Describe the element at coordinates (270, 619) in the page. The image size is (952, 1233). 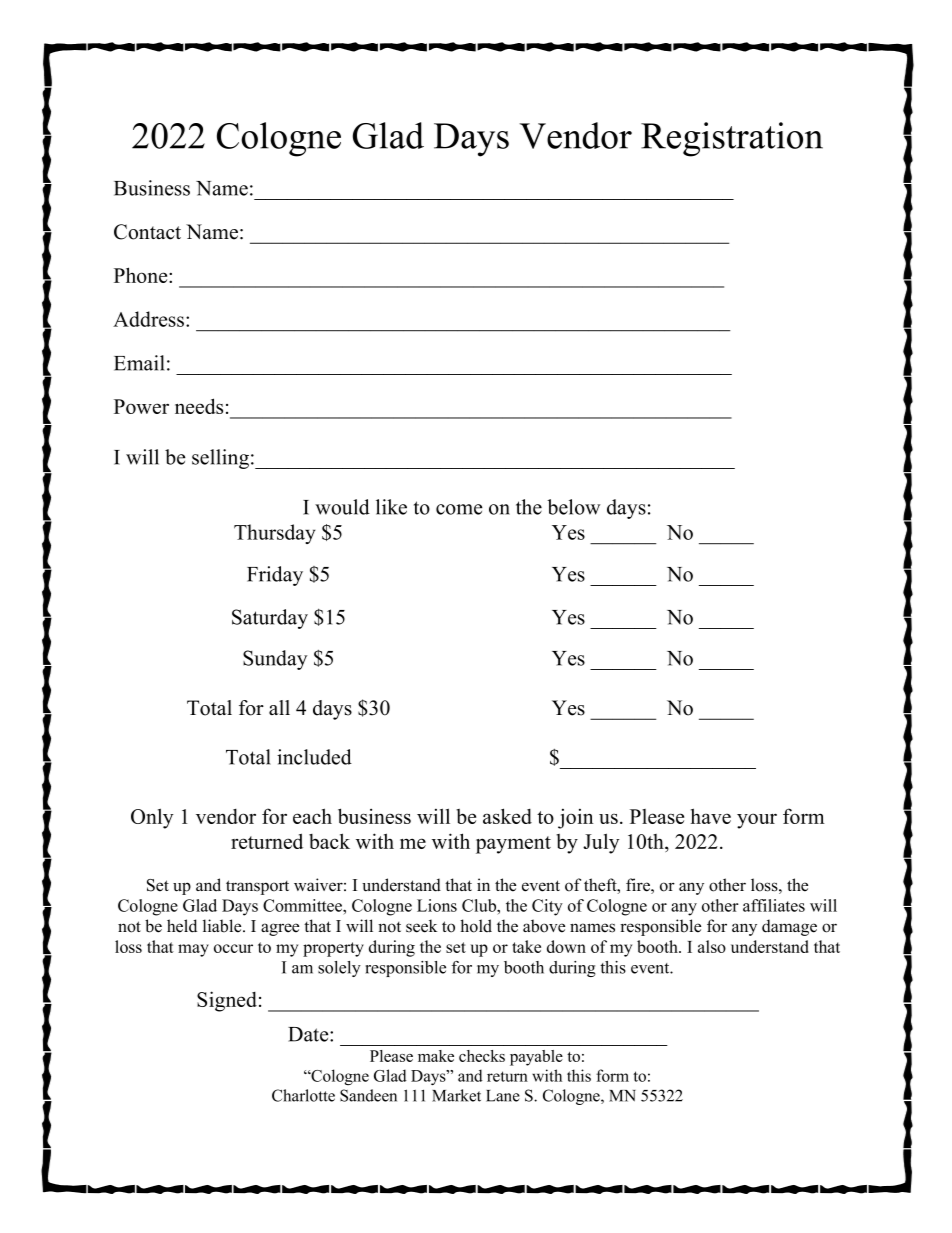
I see `Saturday` at that location.
